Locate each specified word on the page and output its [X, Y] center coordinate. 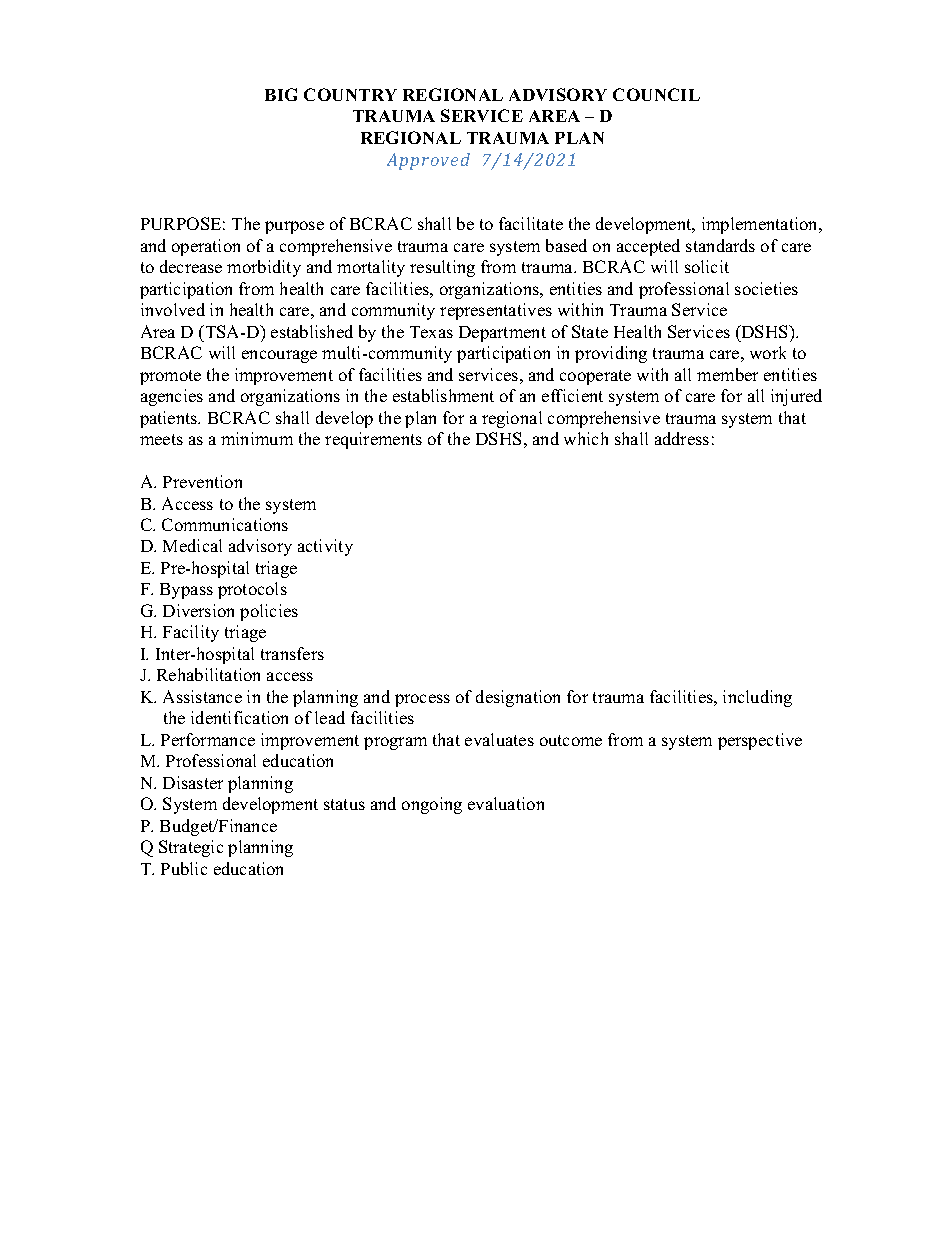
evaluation [506, 803]
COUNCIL [656, 94]
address [682, 438]
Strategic [191, 848]
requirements [373, 440]
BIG [281, 94]
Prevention [202, 481]
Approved [428, 161]
